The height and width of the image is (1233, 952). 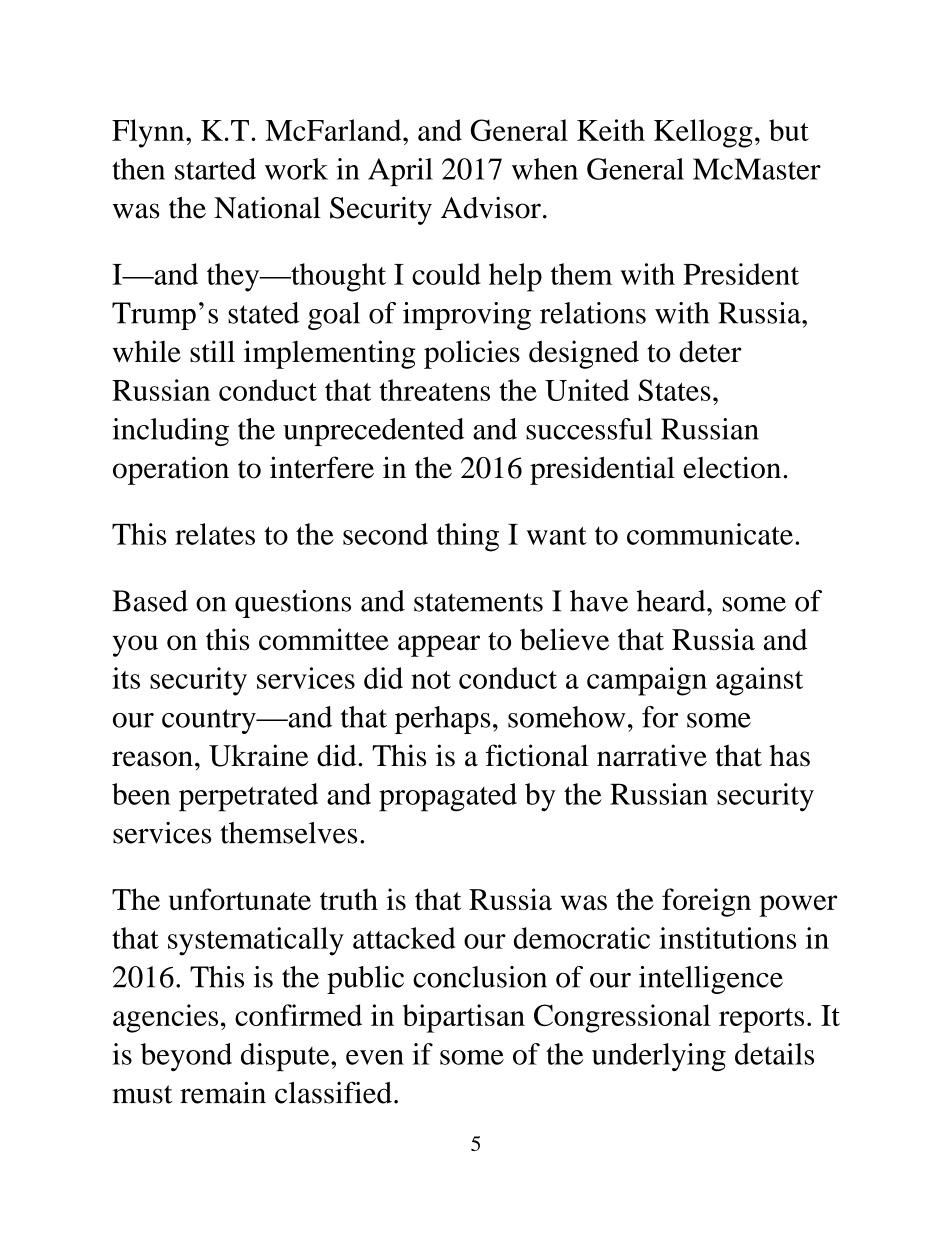 I want to click on still, so click(x=212, y=351).
